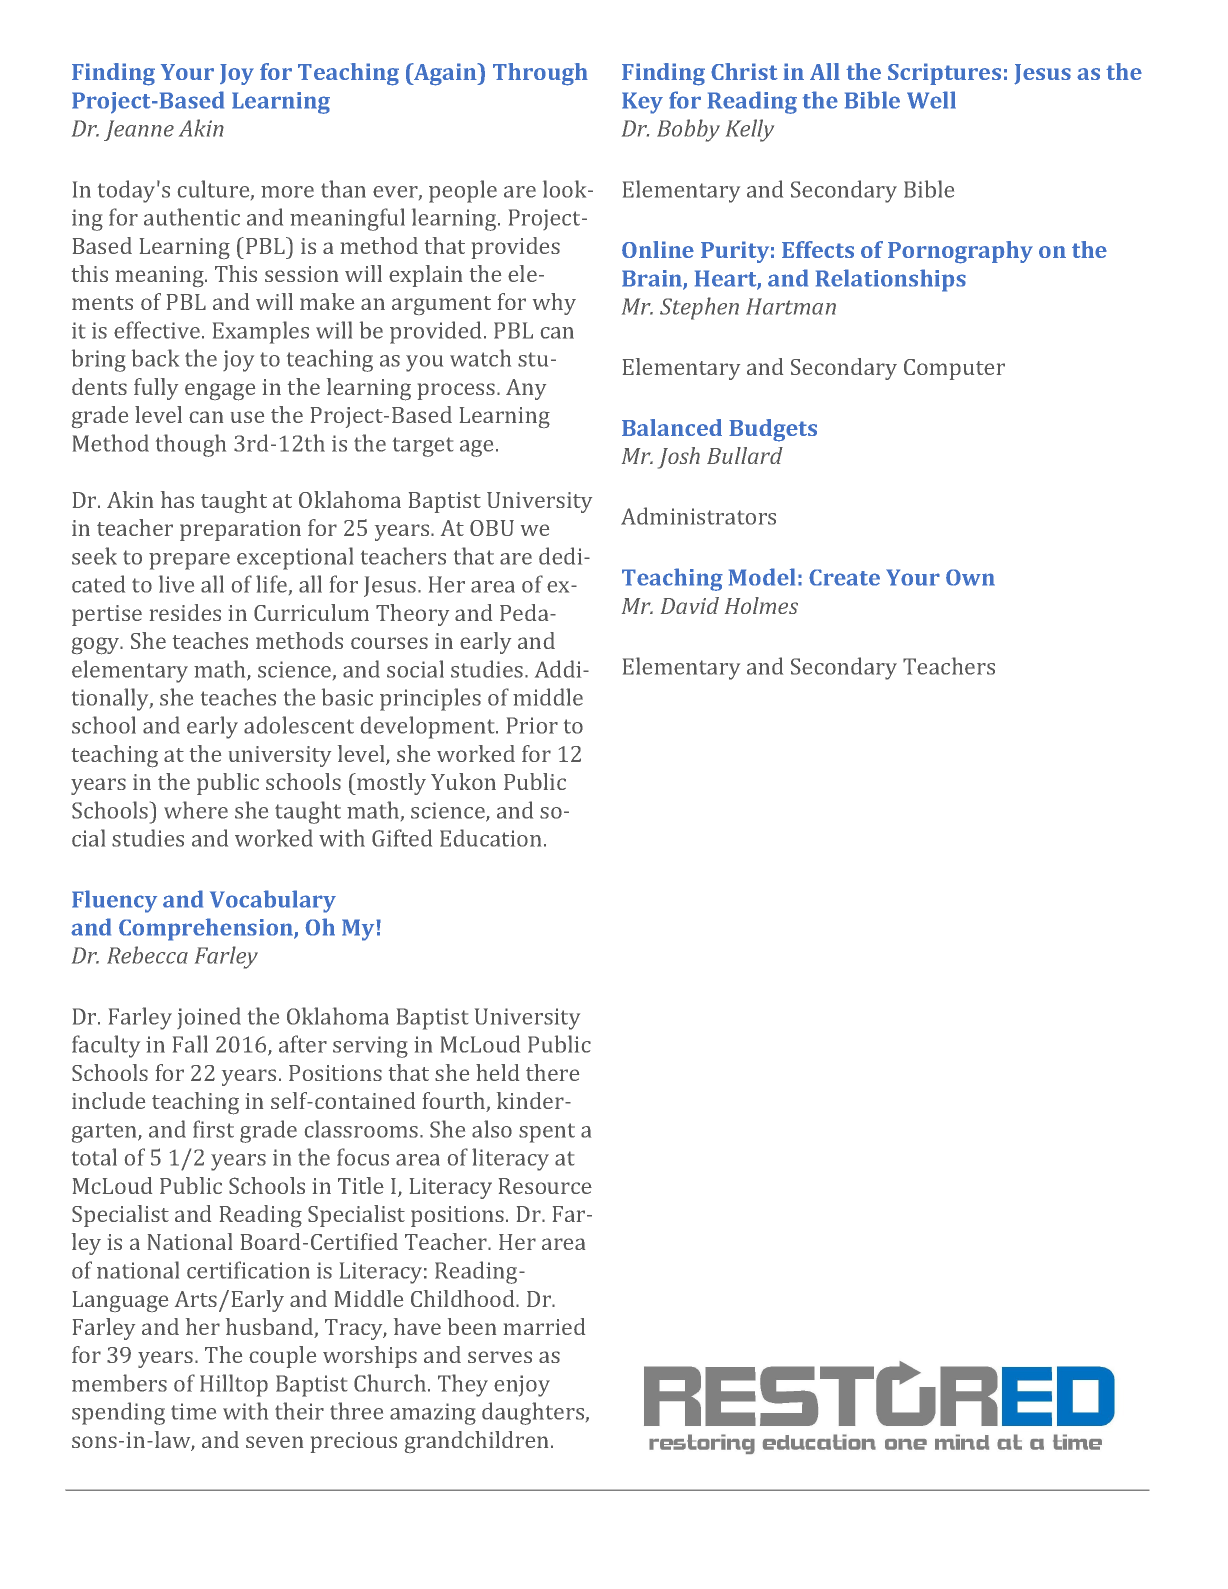 The width and height of the image is (1228, 1589). I want to click on spent, so click(547, 1133).
